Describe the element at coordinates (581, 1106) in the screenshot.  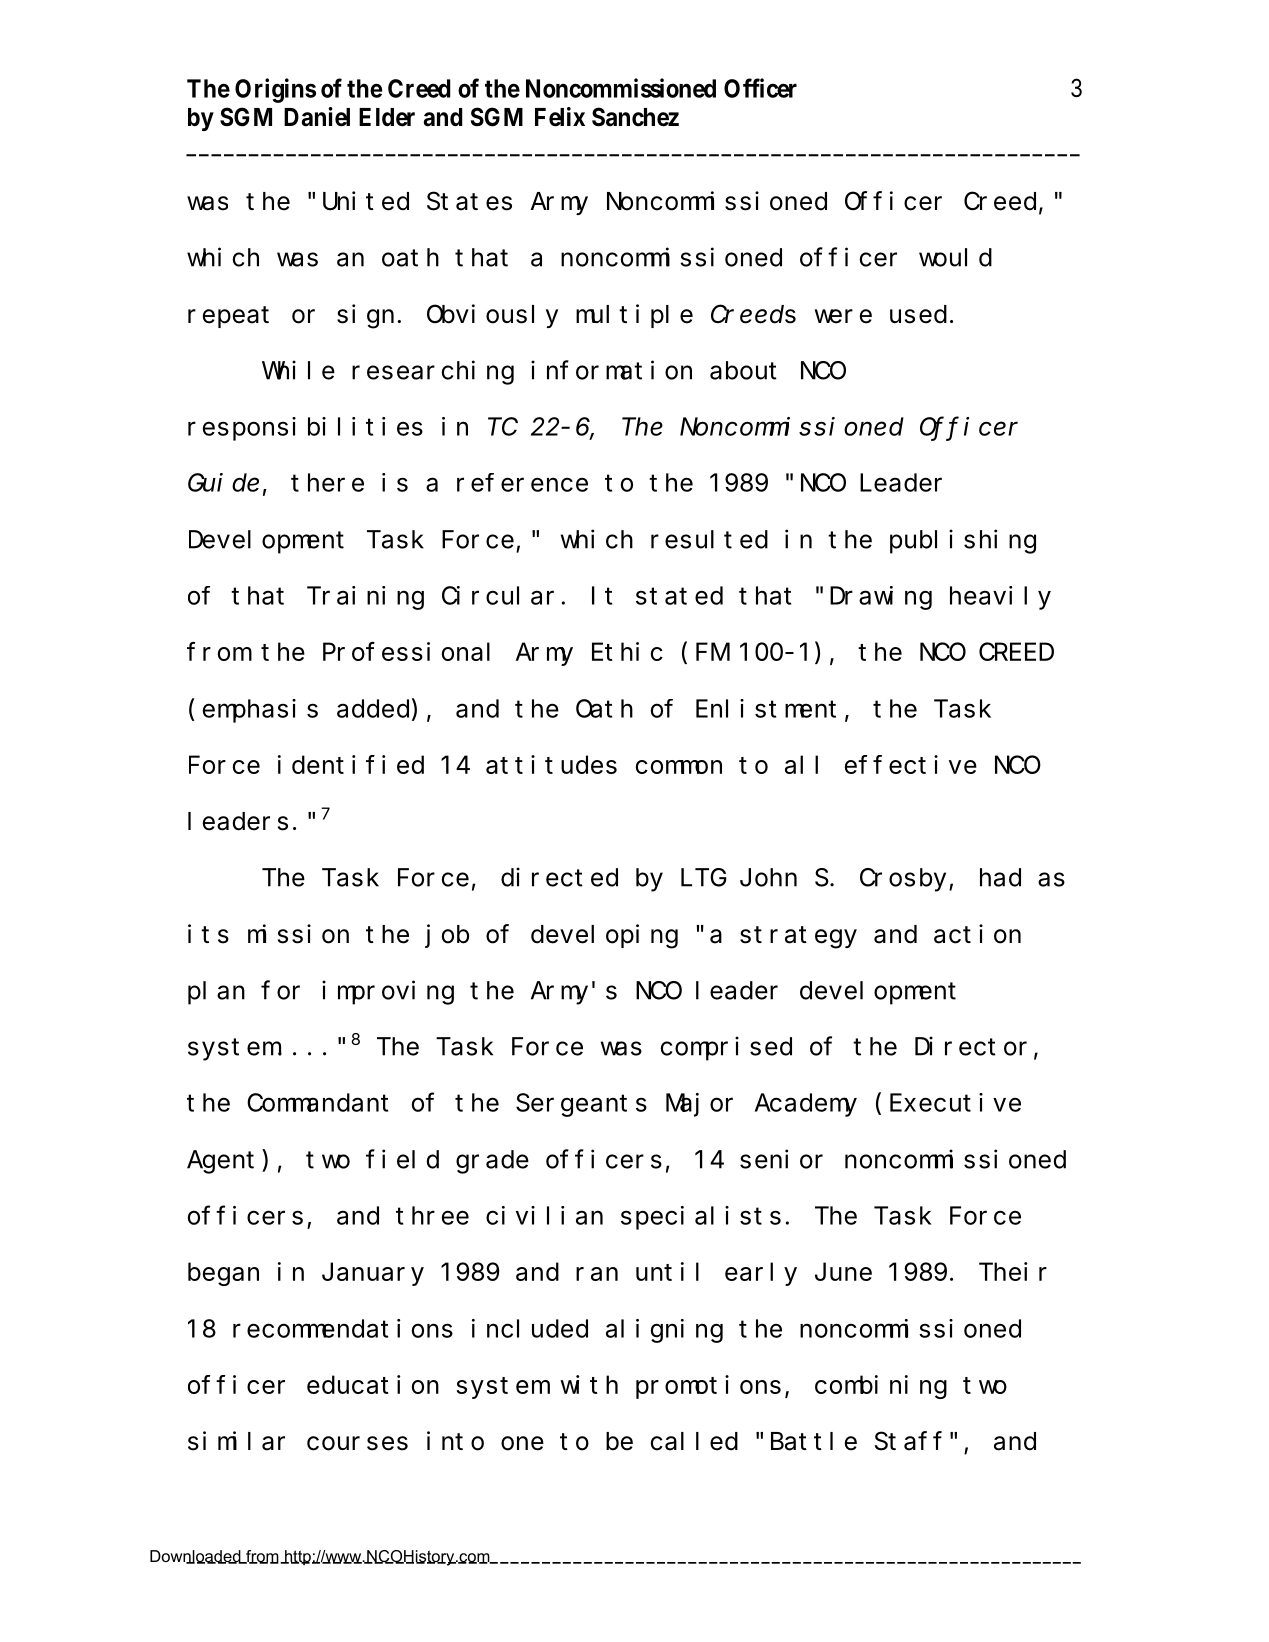
I see `Sergeants` at that location.
